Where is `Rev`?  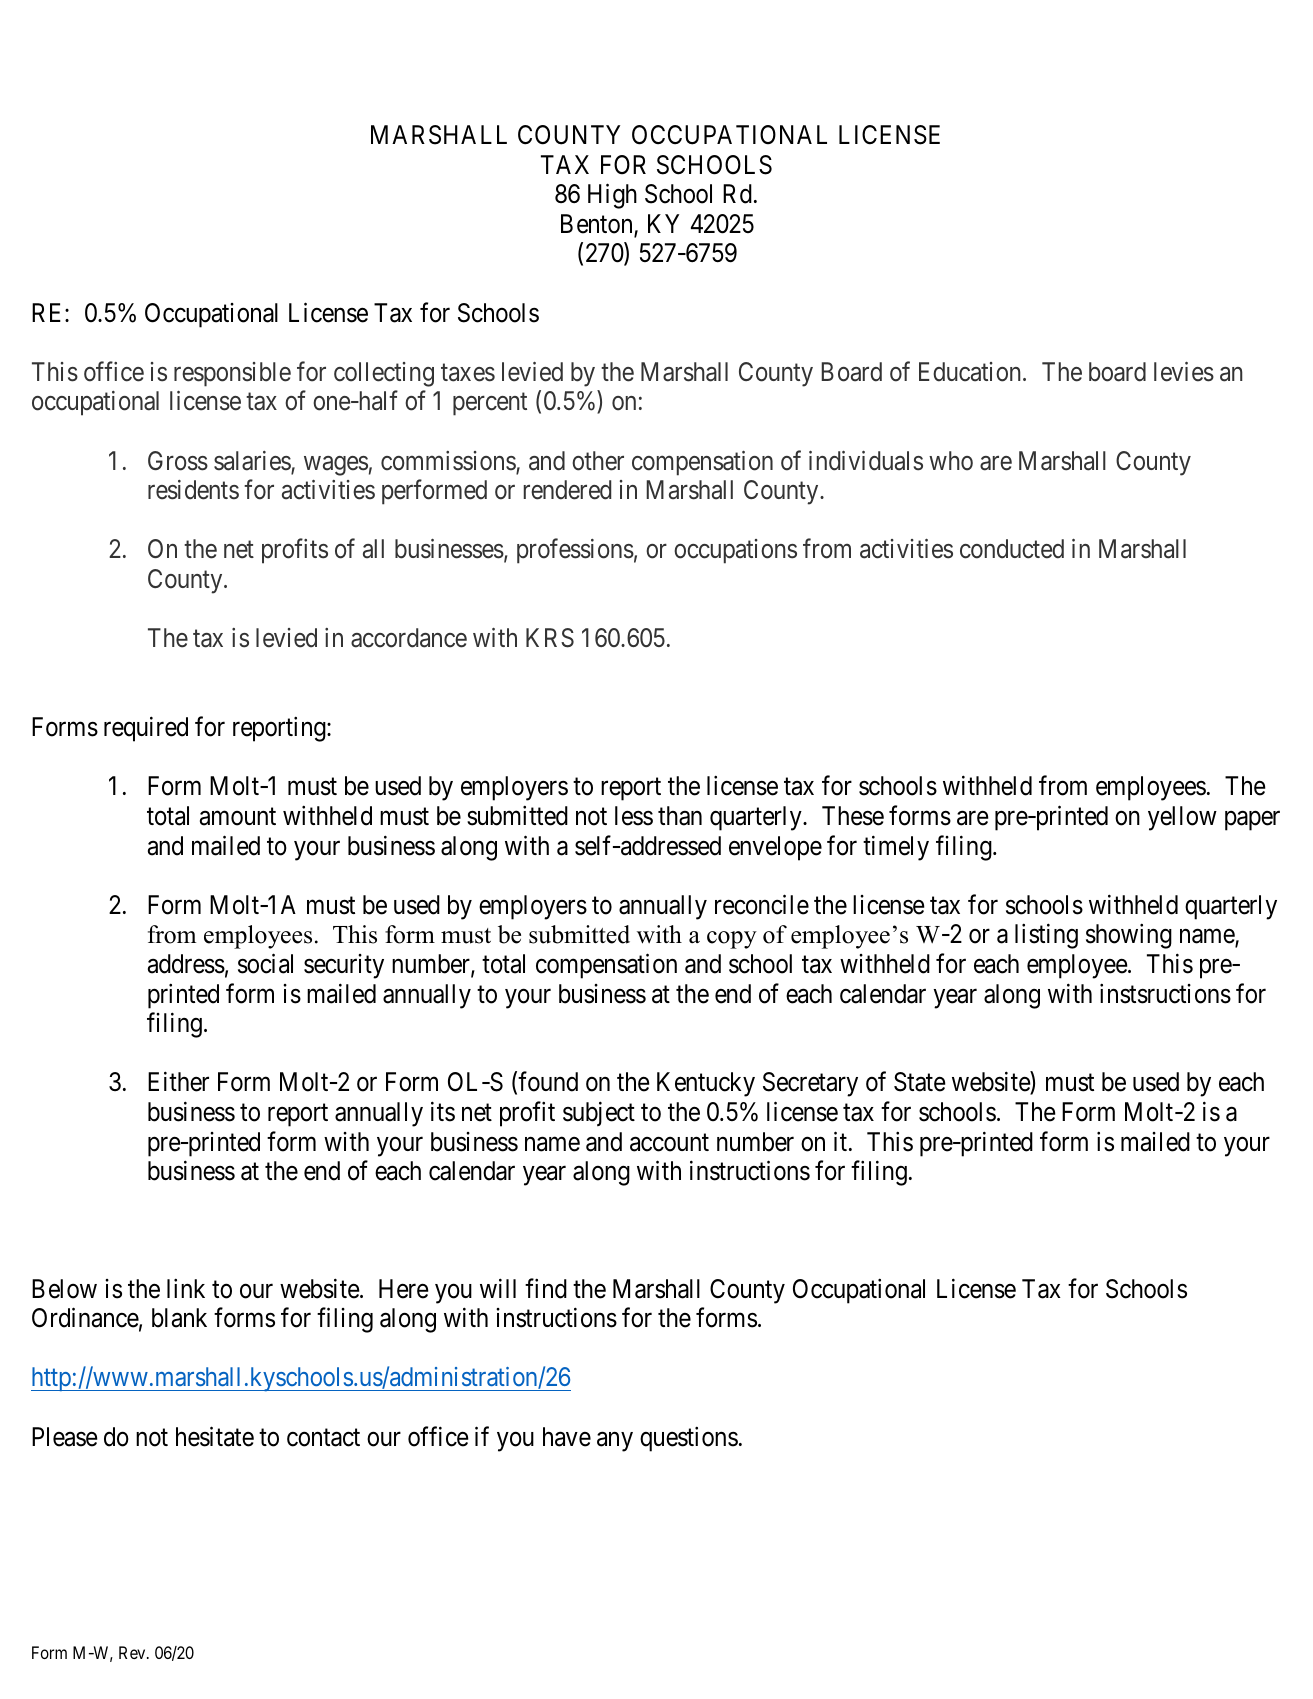 Rev is located at coordinates (133, 1652).
